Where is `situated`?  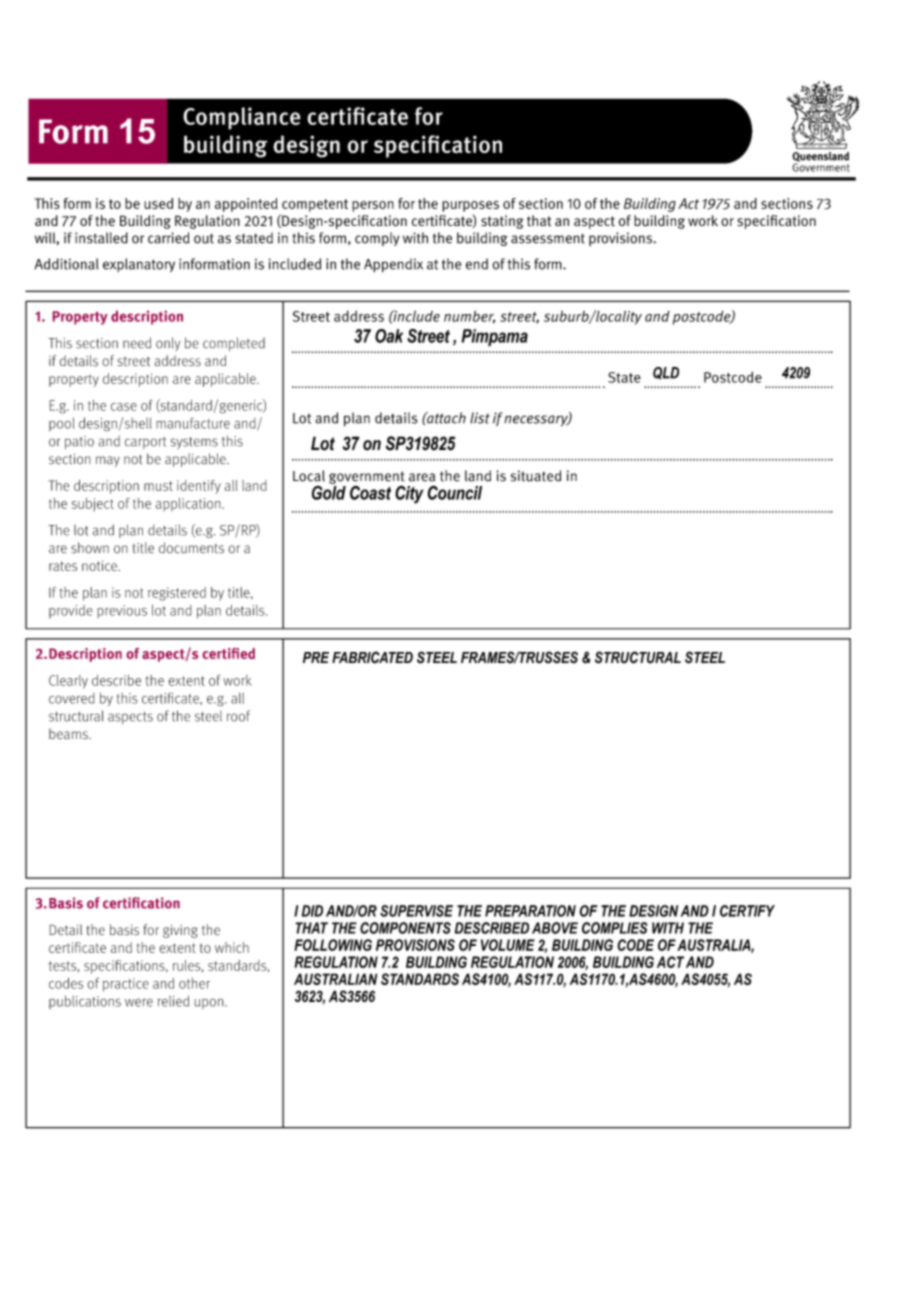
situated is located at coordinates (536, 476).
